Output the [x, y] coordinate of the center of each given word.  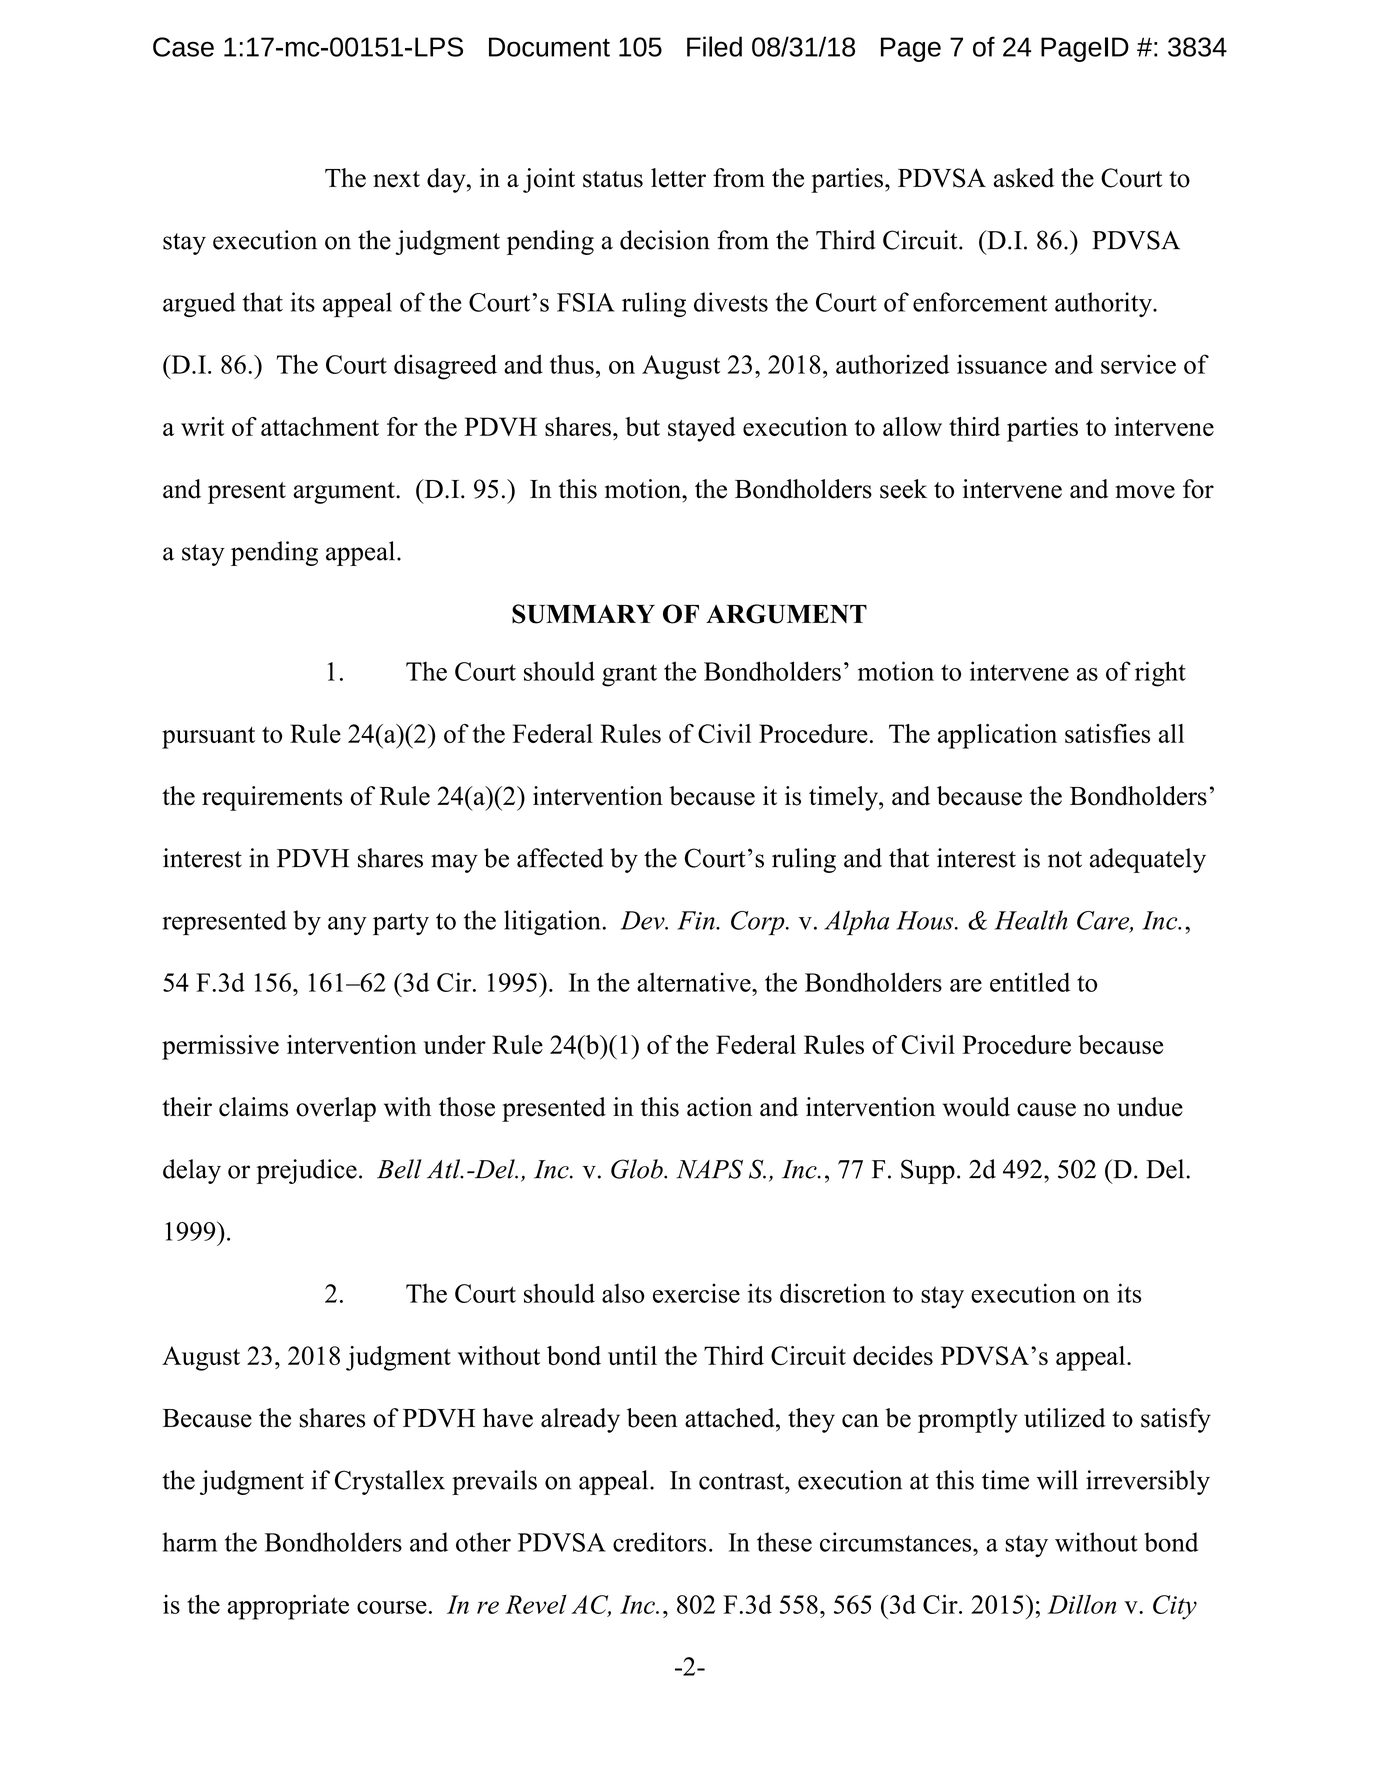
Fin [697, 920]
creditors [659, 1542]
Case [183, 47]
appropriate [288, 1607]
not [1065, 859]
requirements [272, 798]
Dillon [1082, 1604]
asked [1024, 178]
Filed [714, 46]
